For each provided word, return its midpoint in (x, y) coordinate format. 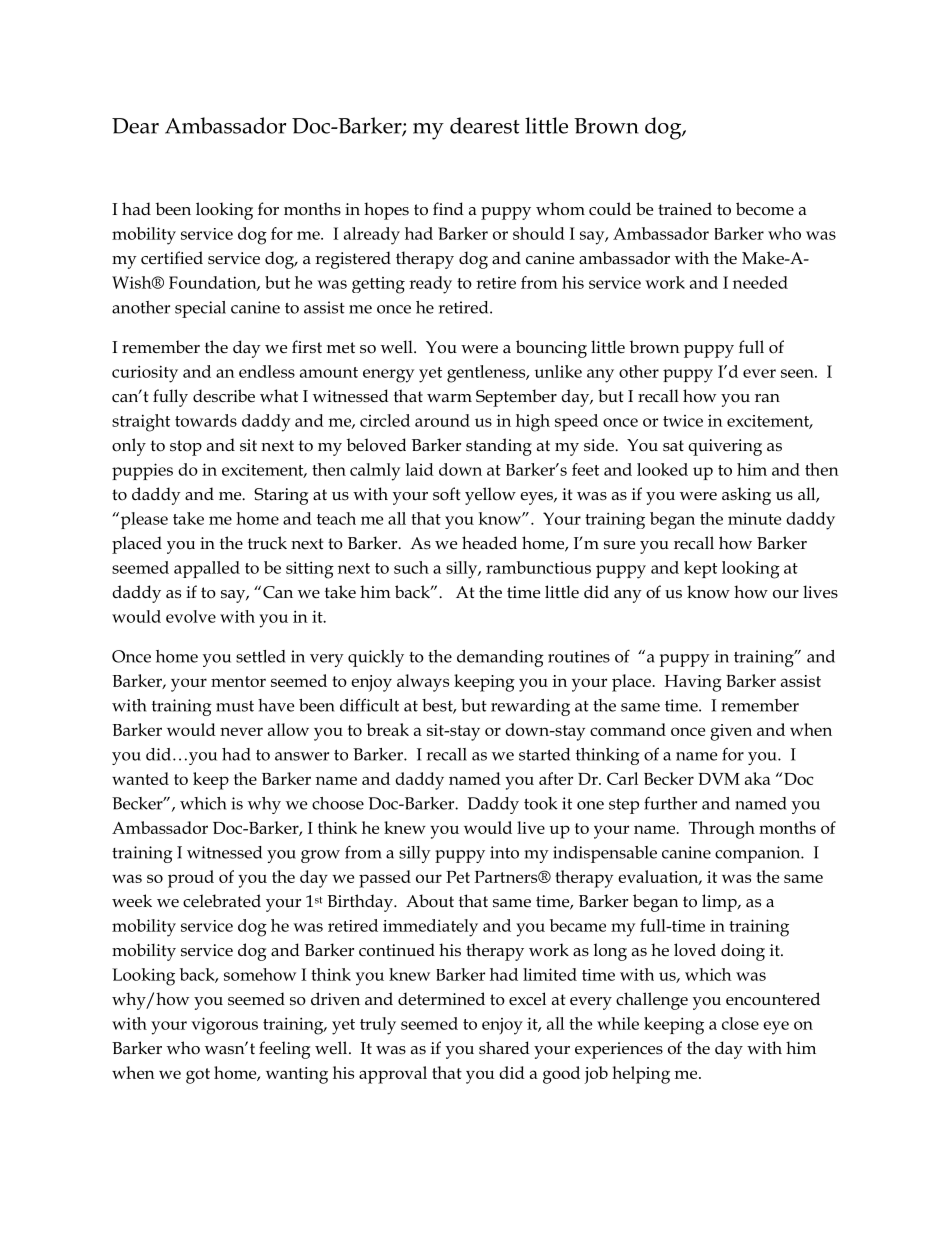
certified (172, 258)
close (740, 1023)
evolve (191, 616)
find (448, 209)
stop (186, 448)
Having (693, 683)
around (442, 420)
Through (722, 830)
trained (685, 209)
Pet (458, 877)
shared (504, 1048)
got (198, 1076)
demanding (500, 658)
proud (191, 879)
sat (673, 446)
